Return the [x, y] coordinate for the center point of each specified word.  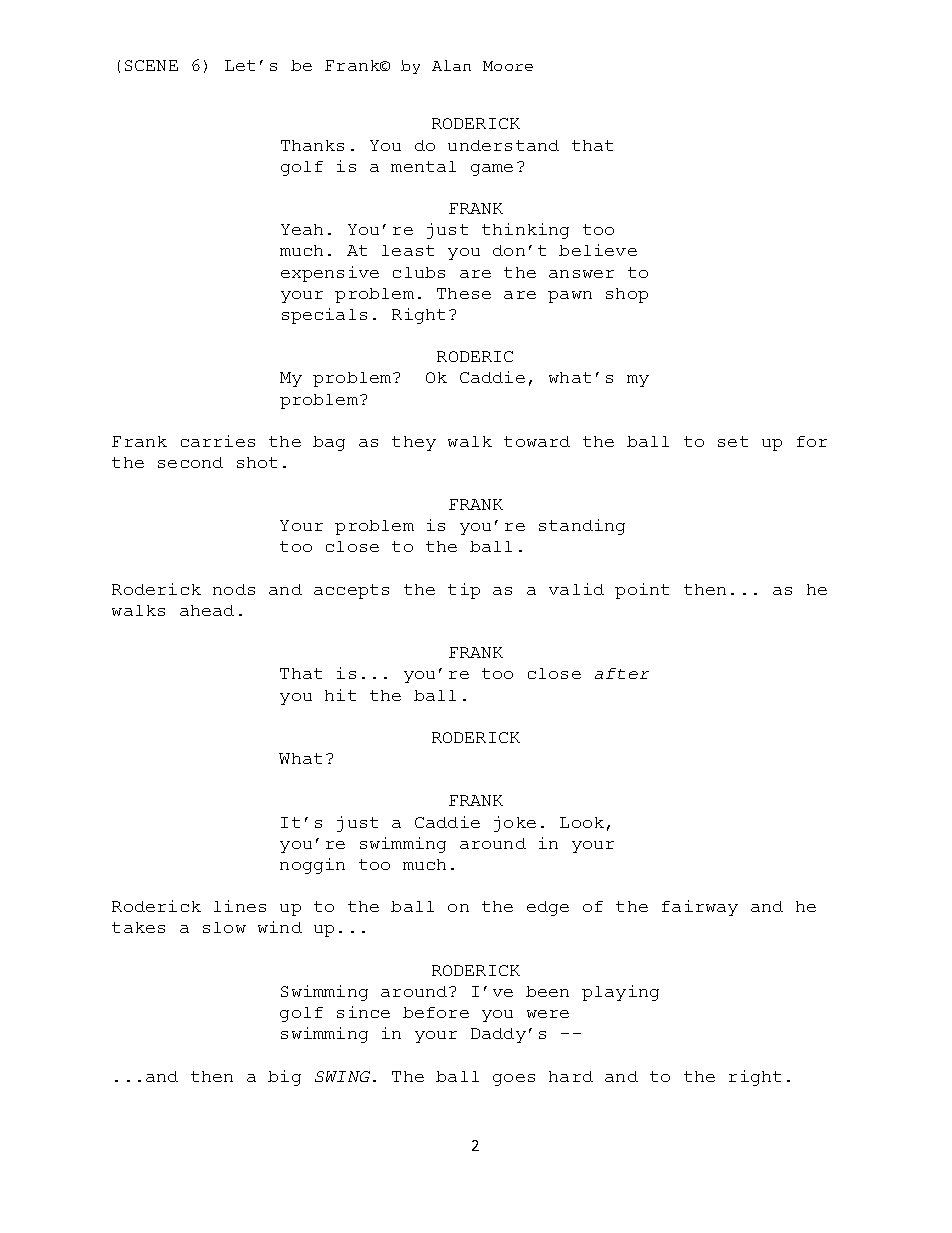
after [622, 673]
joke [515, 824]
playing [620, 993]
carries [218, 441]
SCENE [151, 65]
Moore [508, 66]
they [414, 443]
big [284, 1078]
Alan [451, 65]
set [733, 441]
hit [340, 695]
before [436, 1012]
